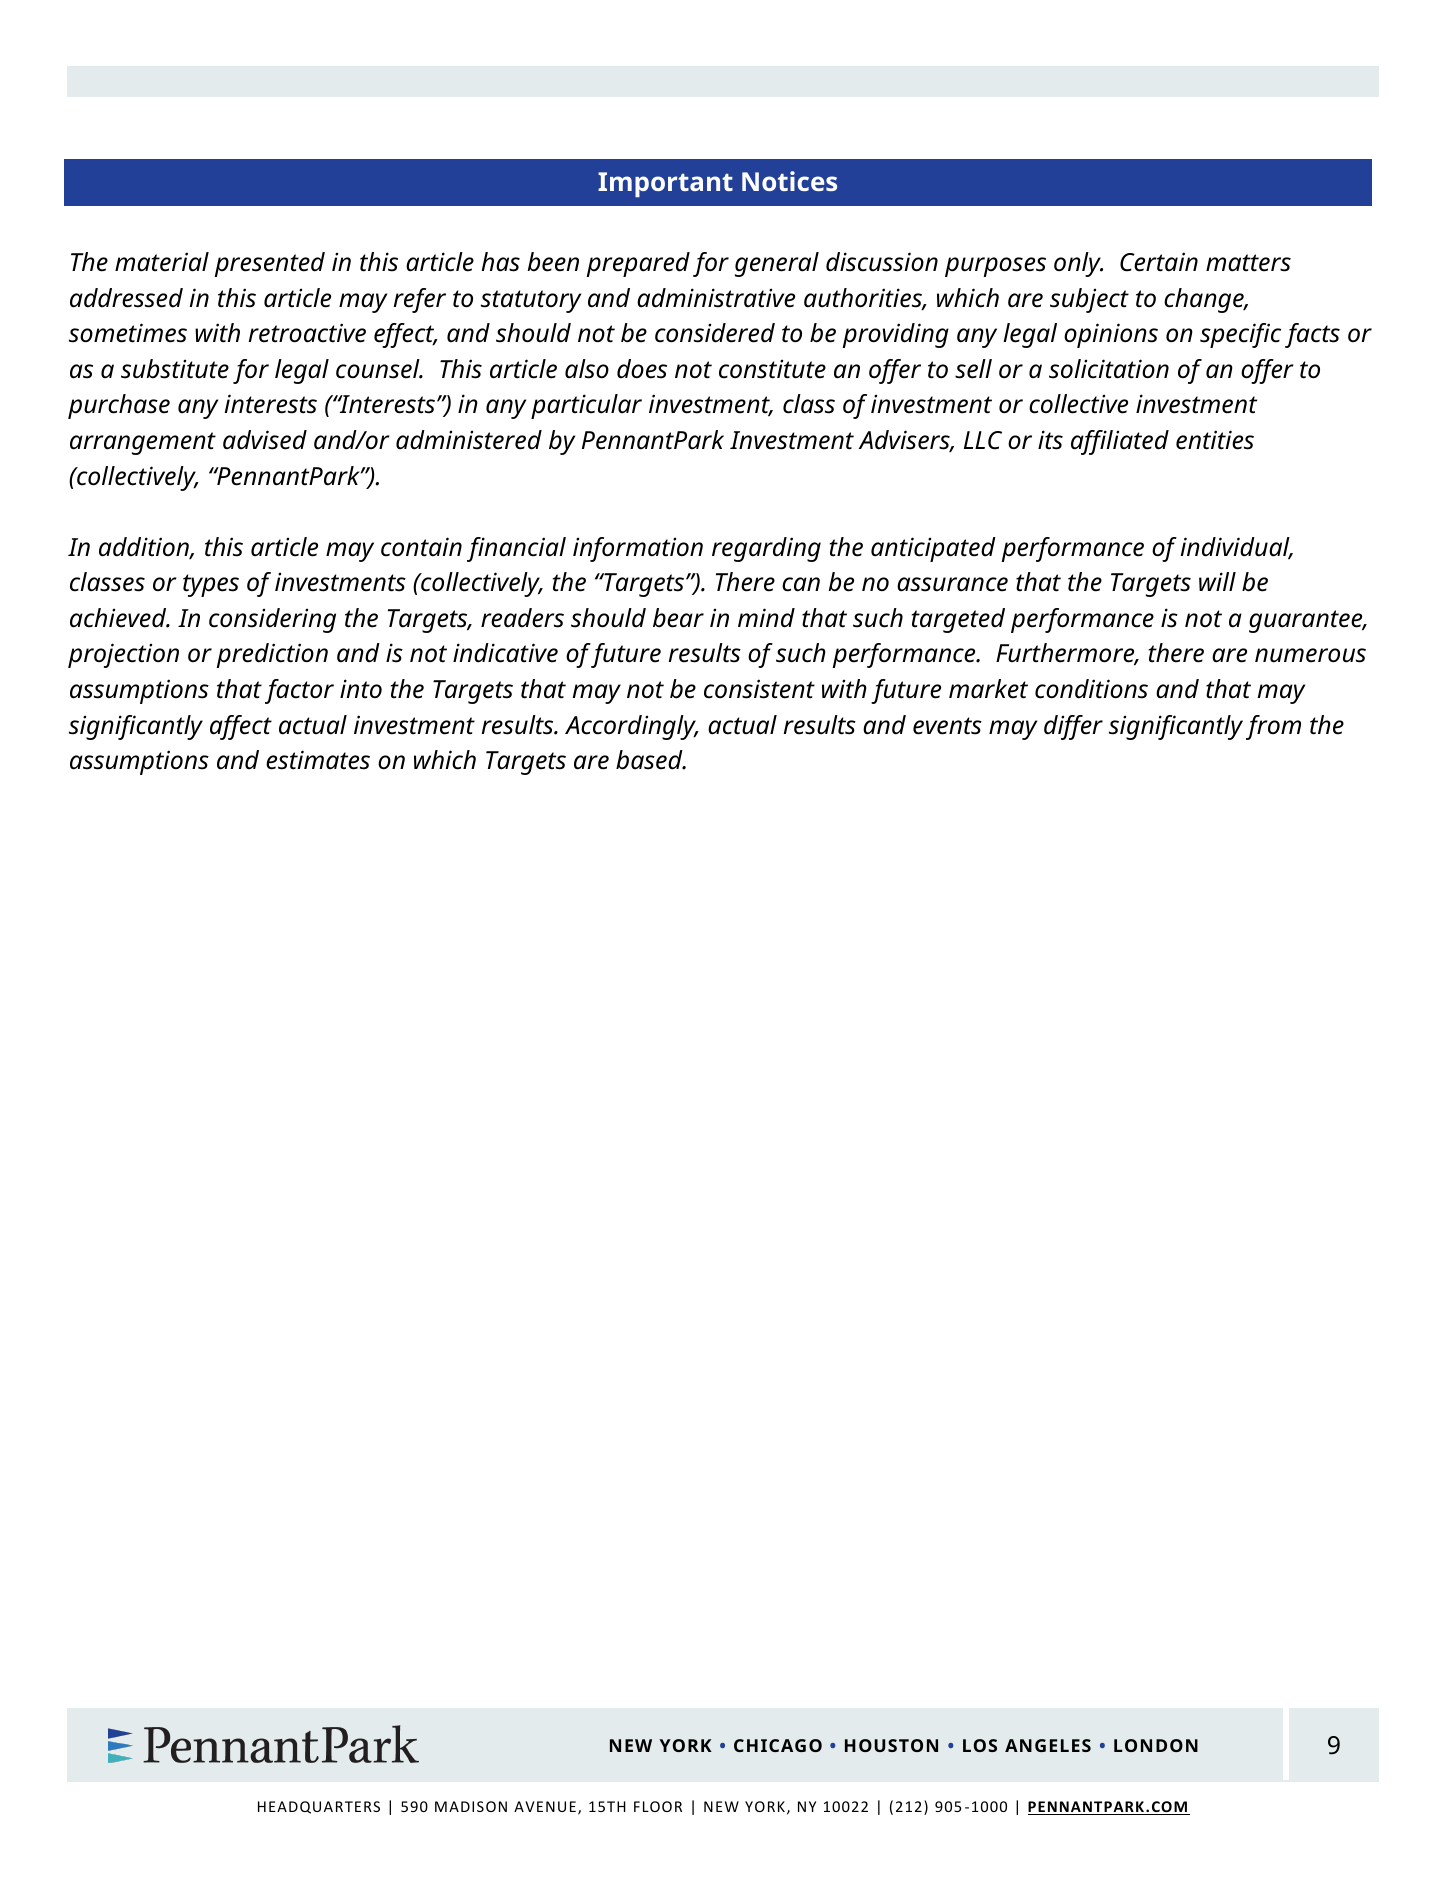  I want to click on HEADQUARTERS, so click(319, 1807).
